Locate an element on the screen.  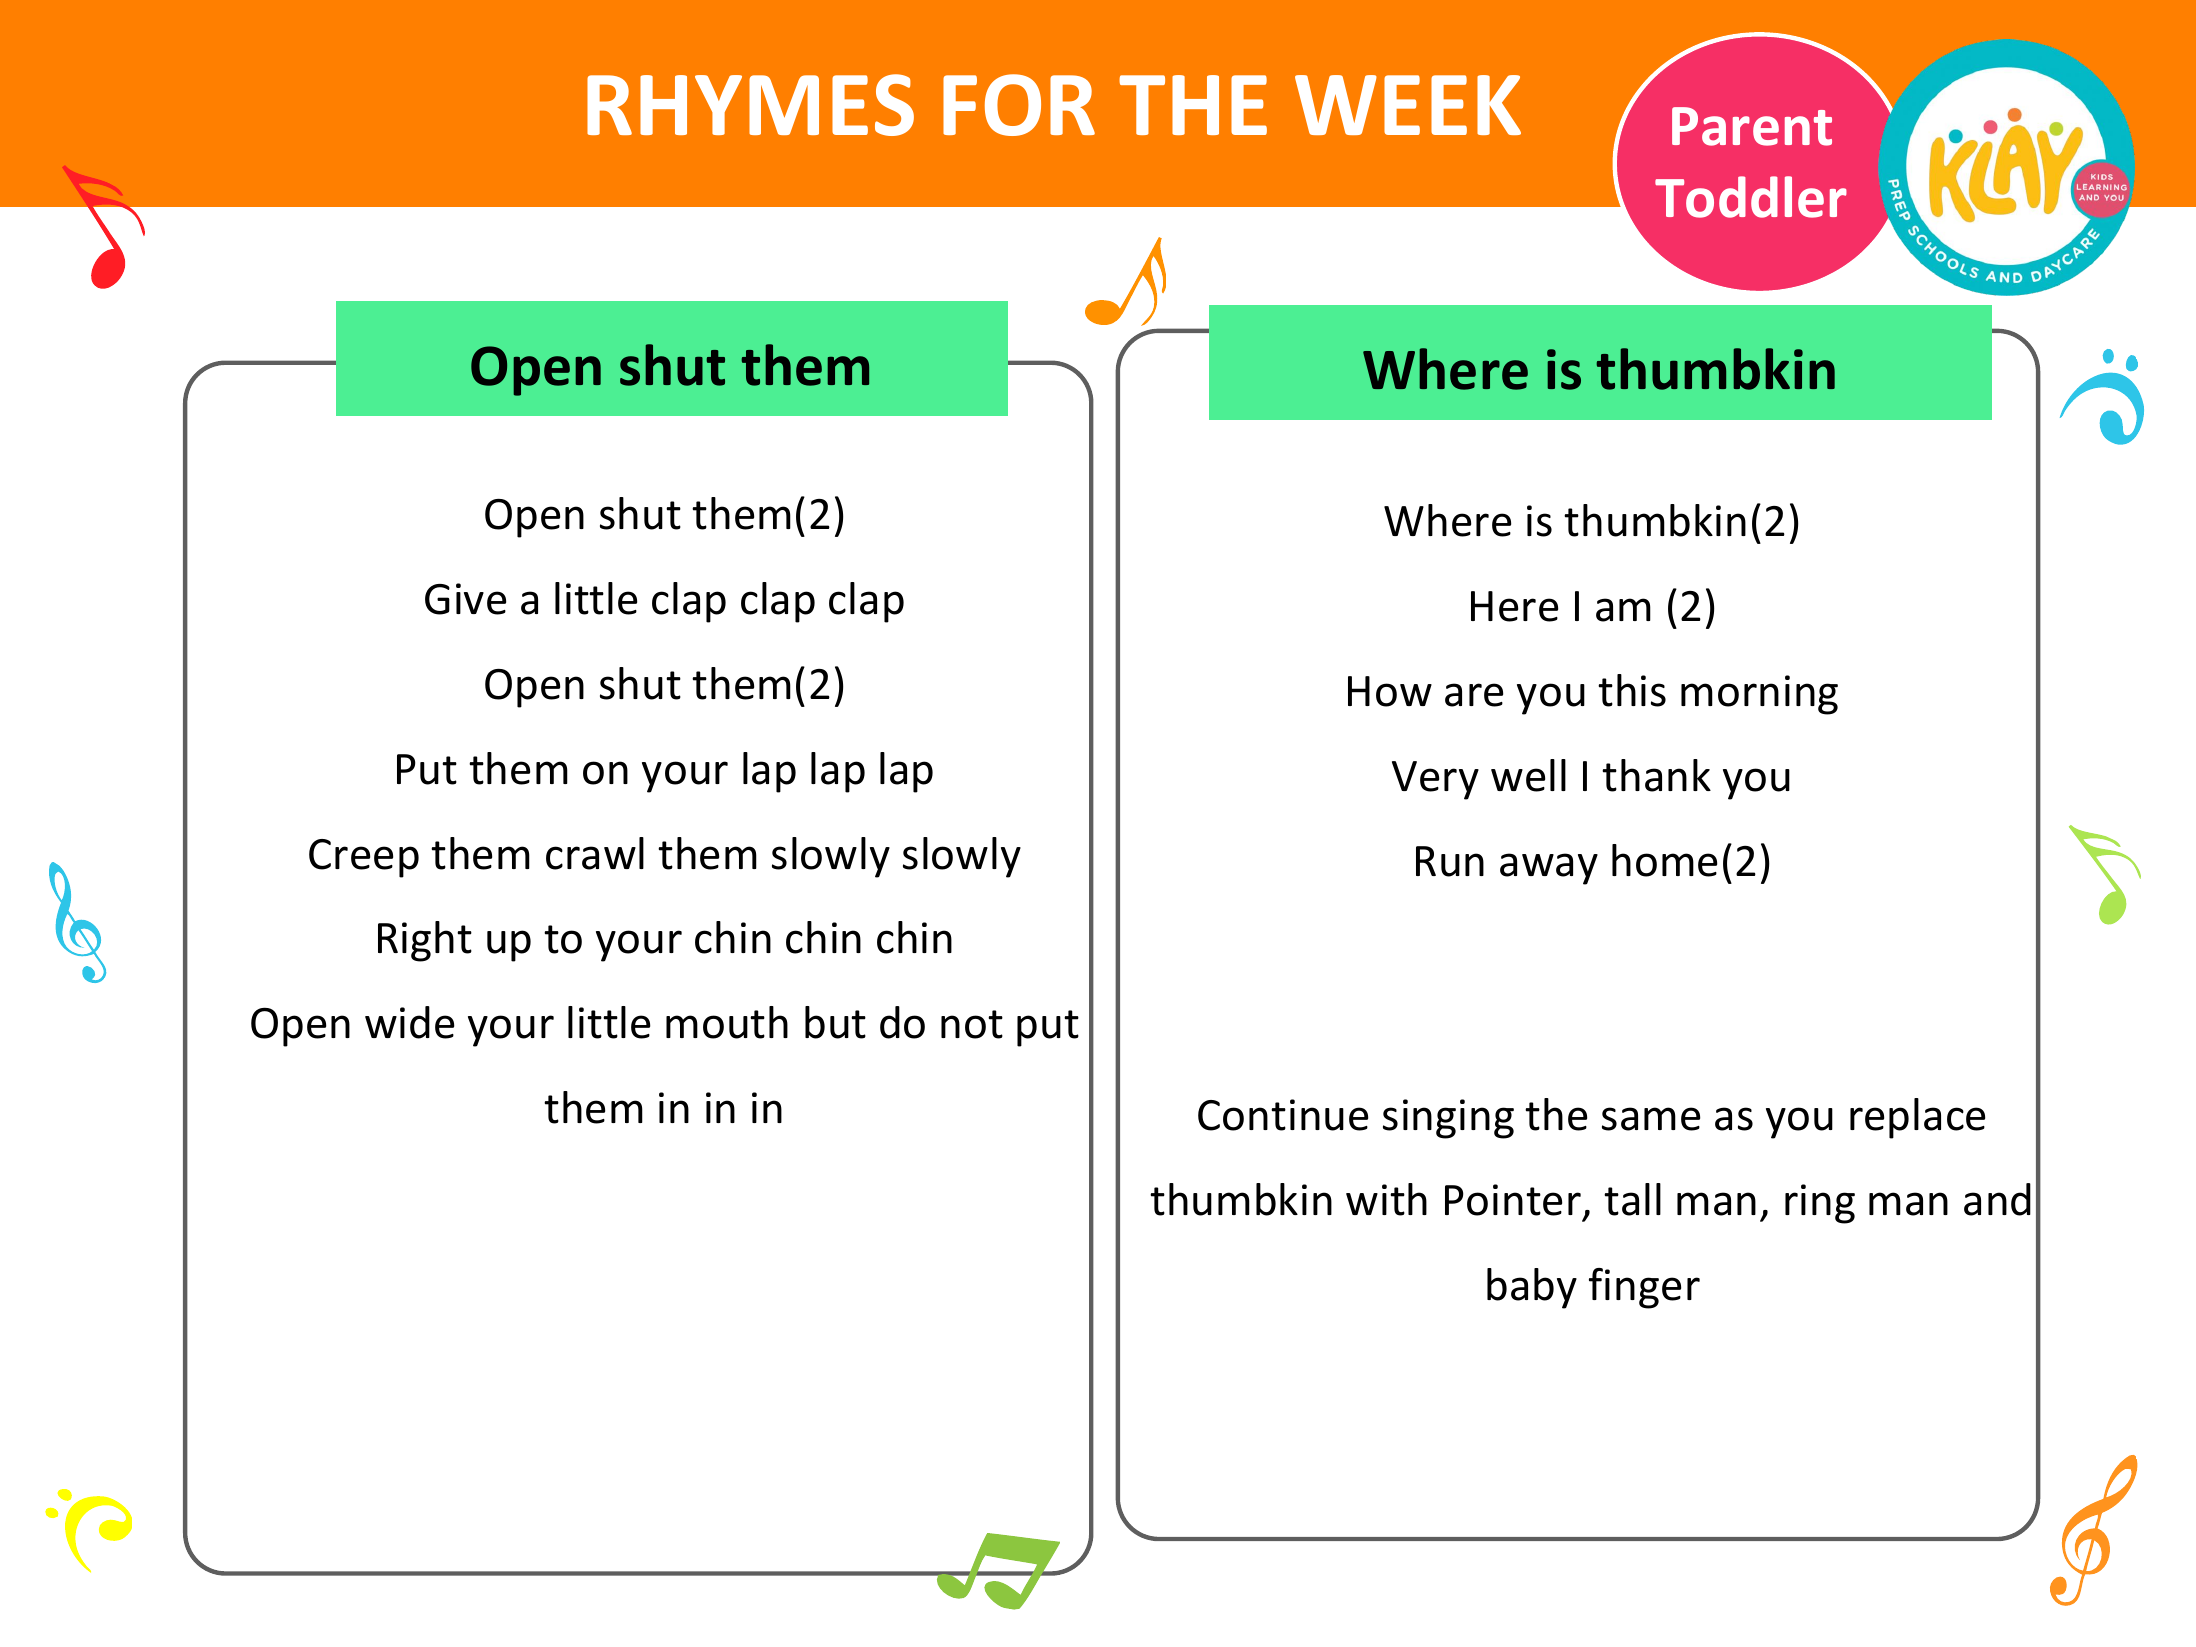
RHYMES is located at coordinates (750, 105).
